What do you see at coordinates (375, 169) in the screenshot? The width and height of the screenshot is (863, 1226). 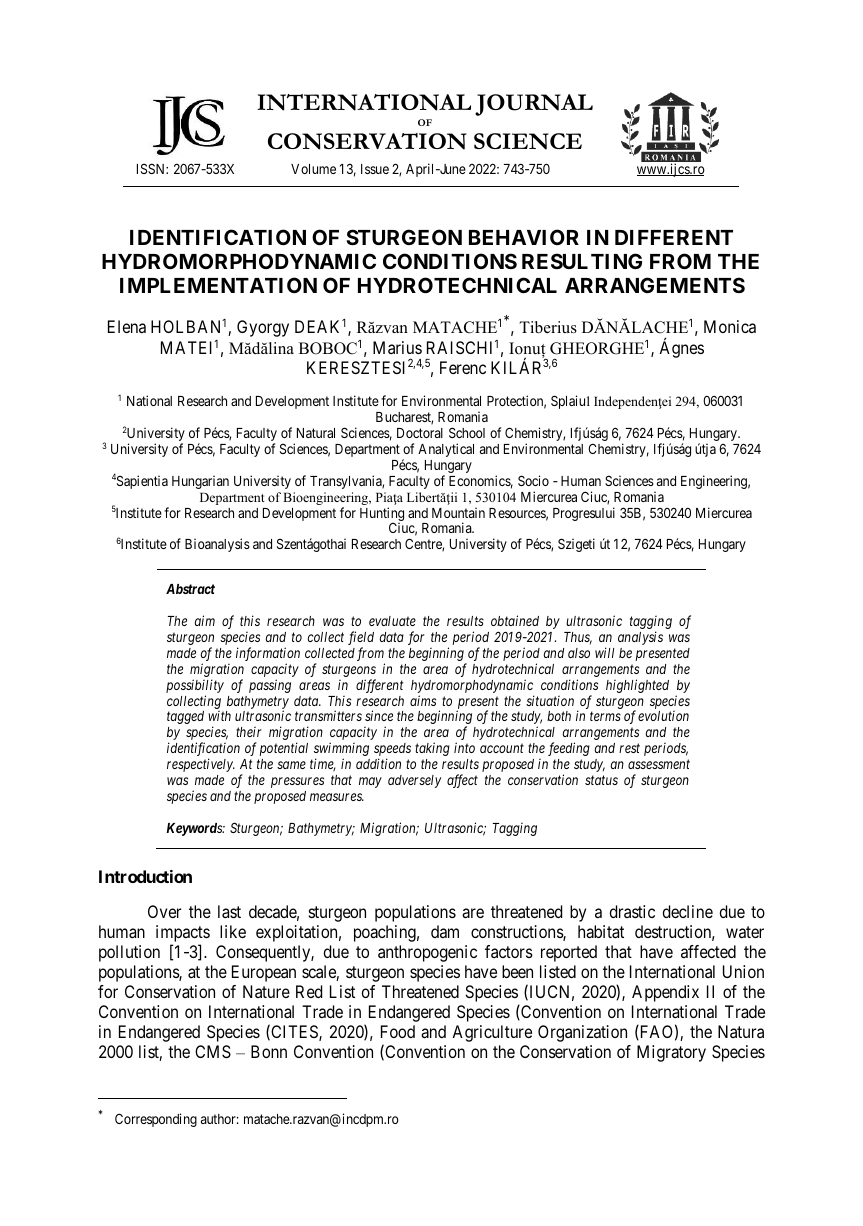 I see `Issue` at bounding box center [375, 169].
